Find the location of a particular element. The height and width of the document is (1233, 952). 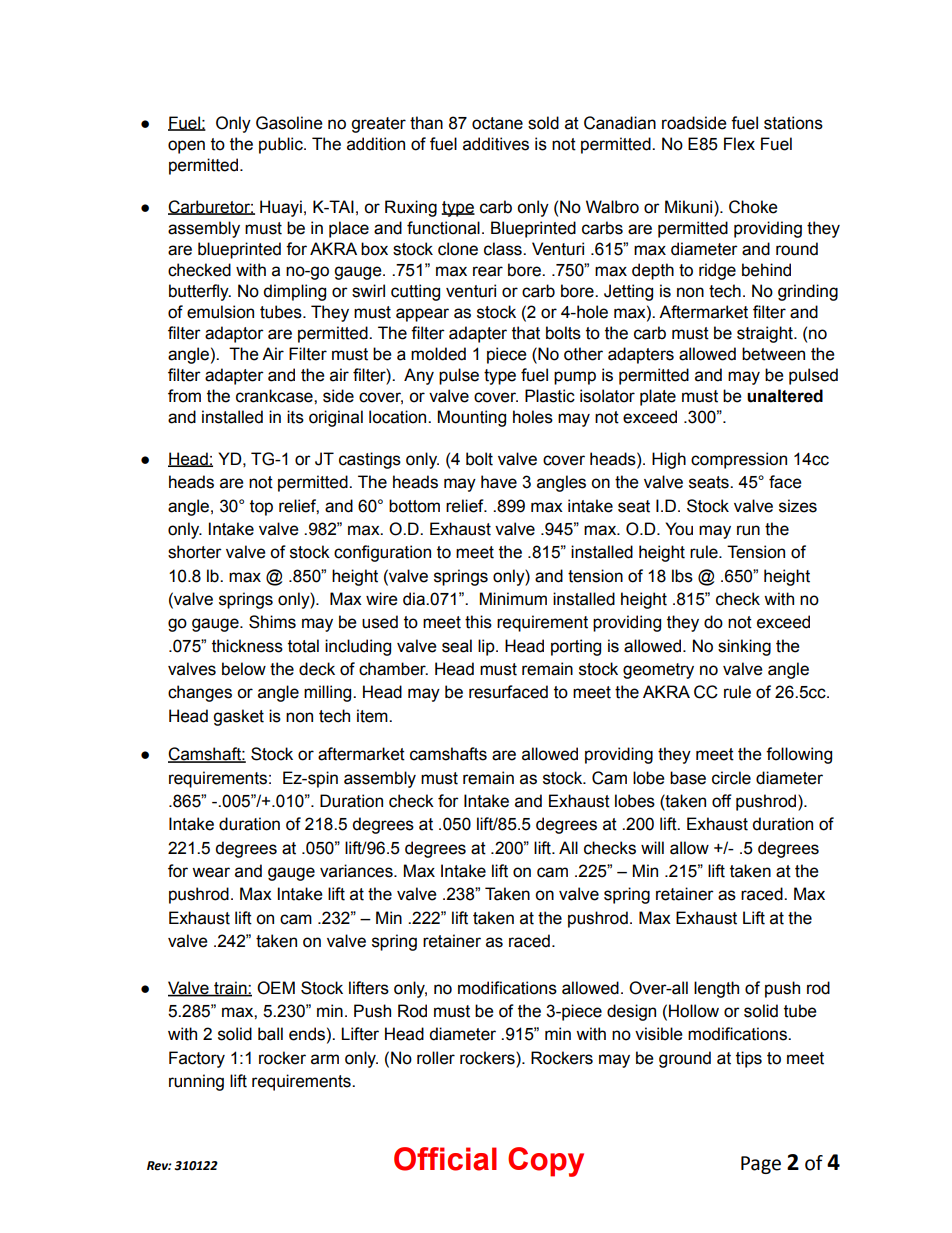

public is located at coordinates (282, 145).
